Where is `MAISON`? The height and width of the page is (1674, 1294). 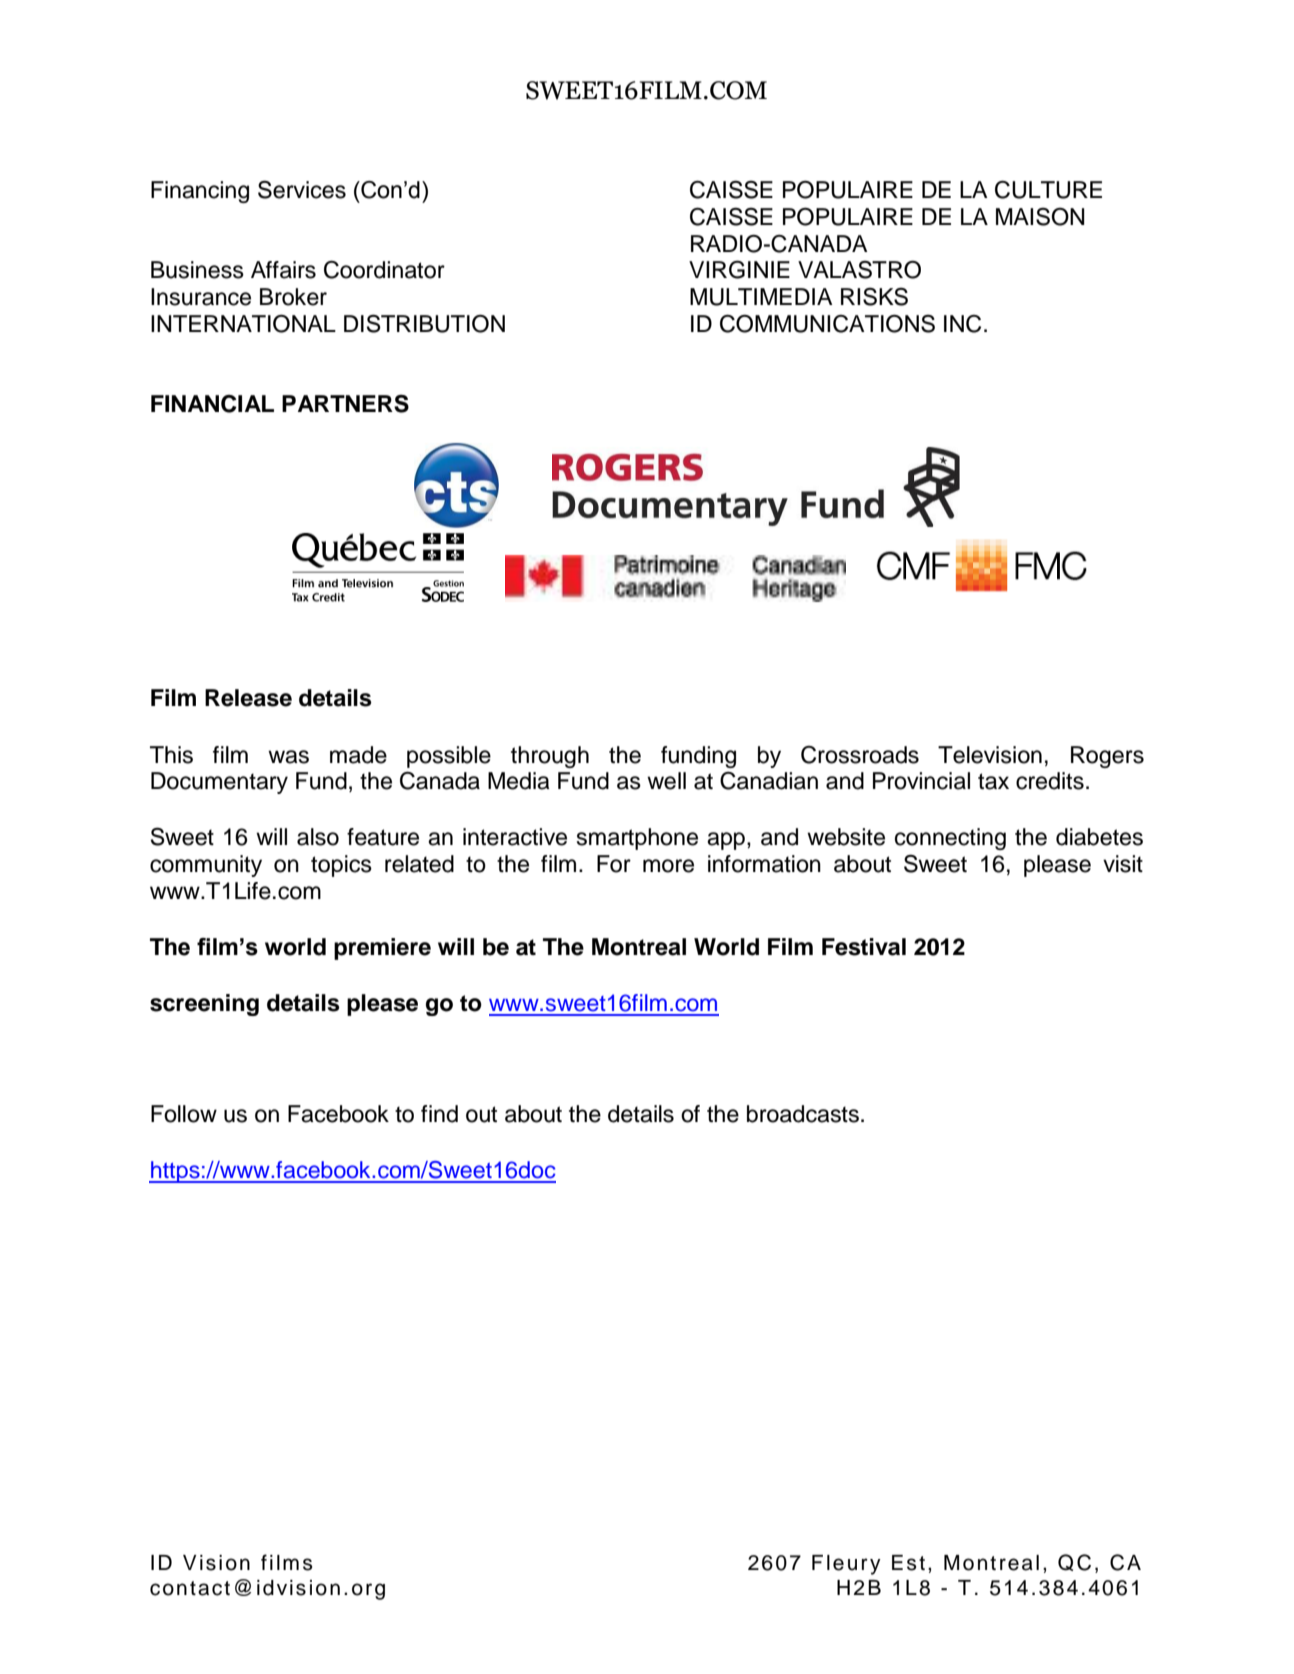 MAISON is located at coordinates (1040, 217).
